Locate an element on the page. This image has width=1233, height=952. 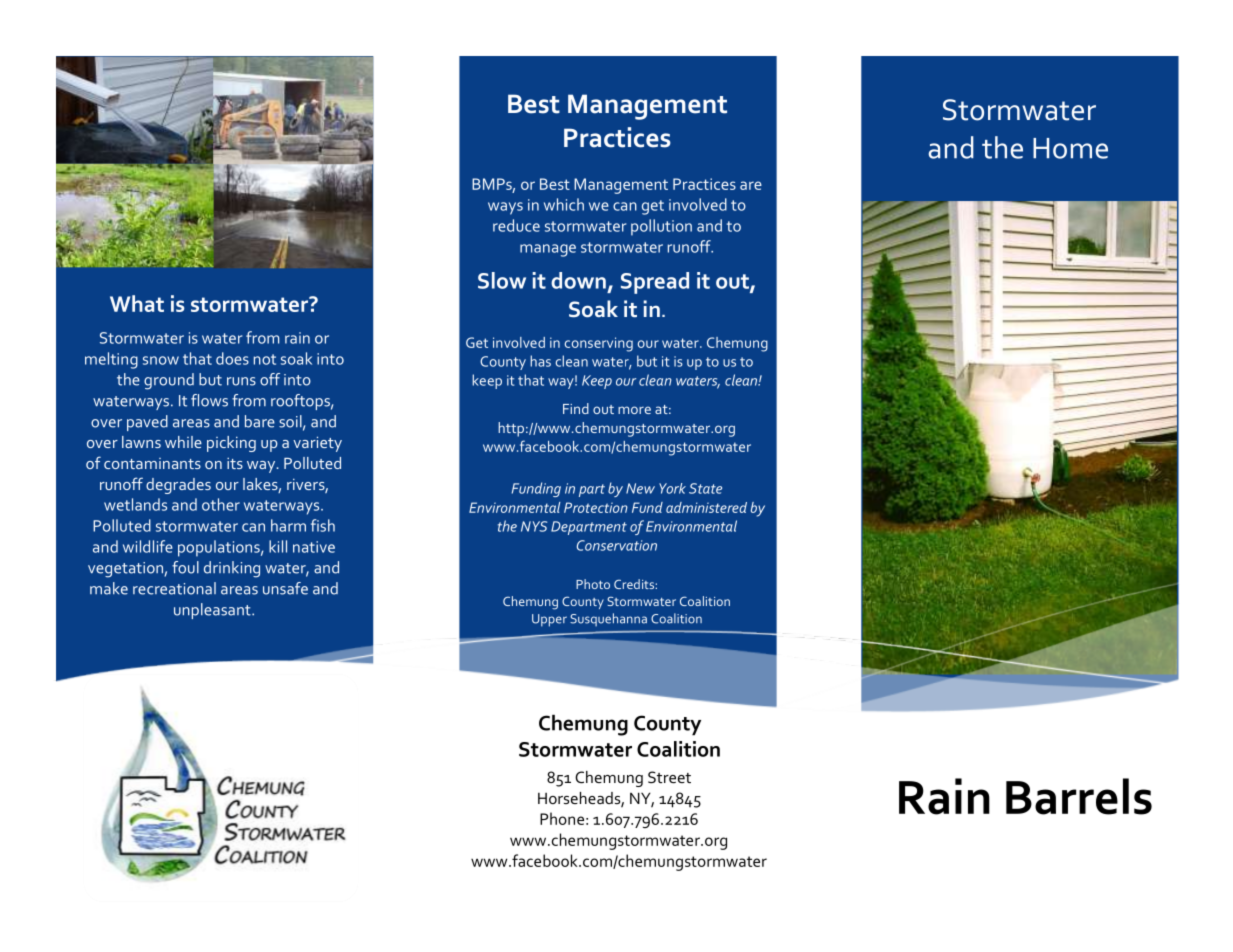
Street is located at coordinates (669, 777).
